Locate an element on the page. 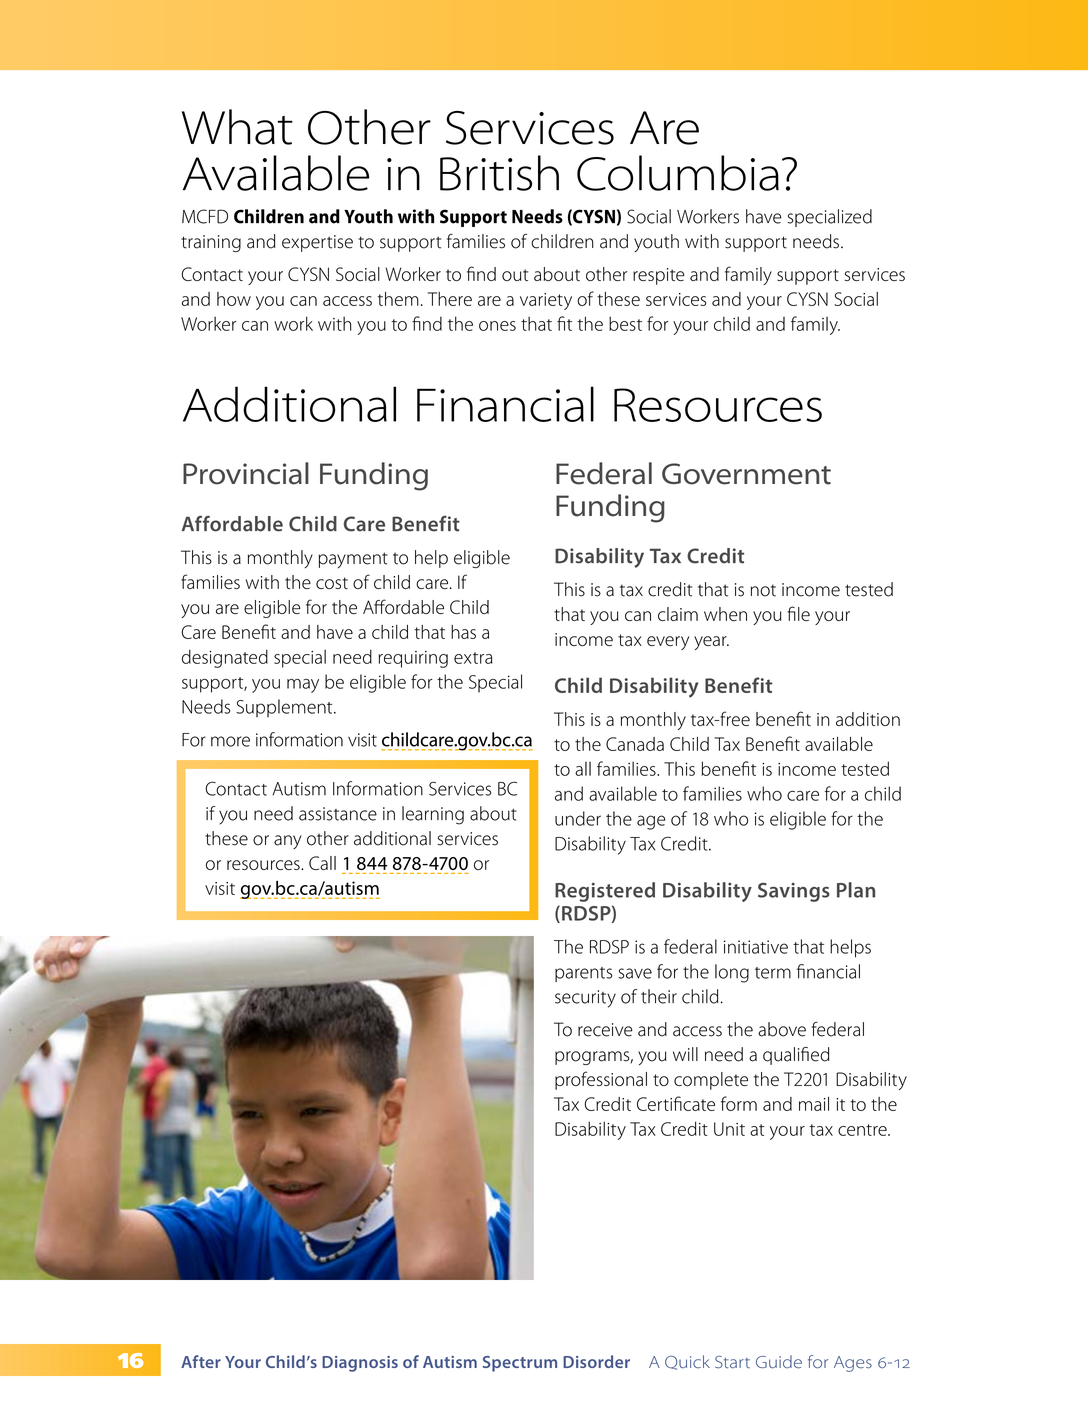  ones is located at coordinates (497, 326).
